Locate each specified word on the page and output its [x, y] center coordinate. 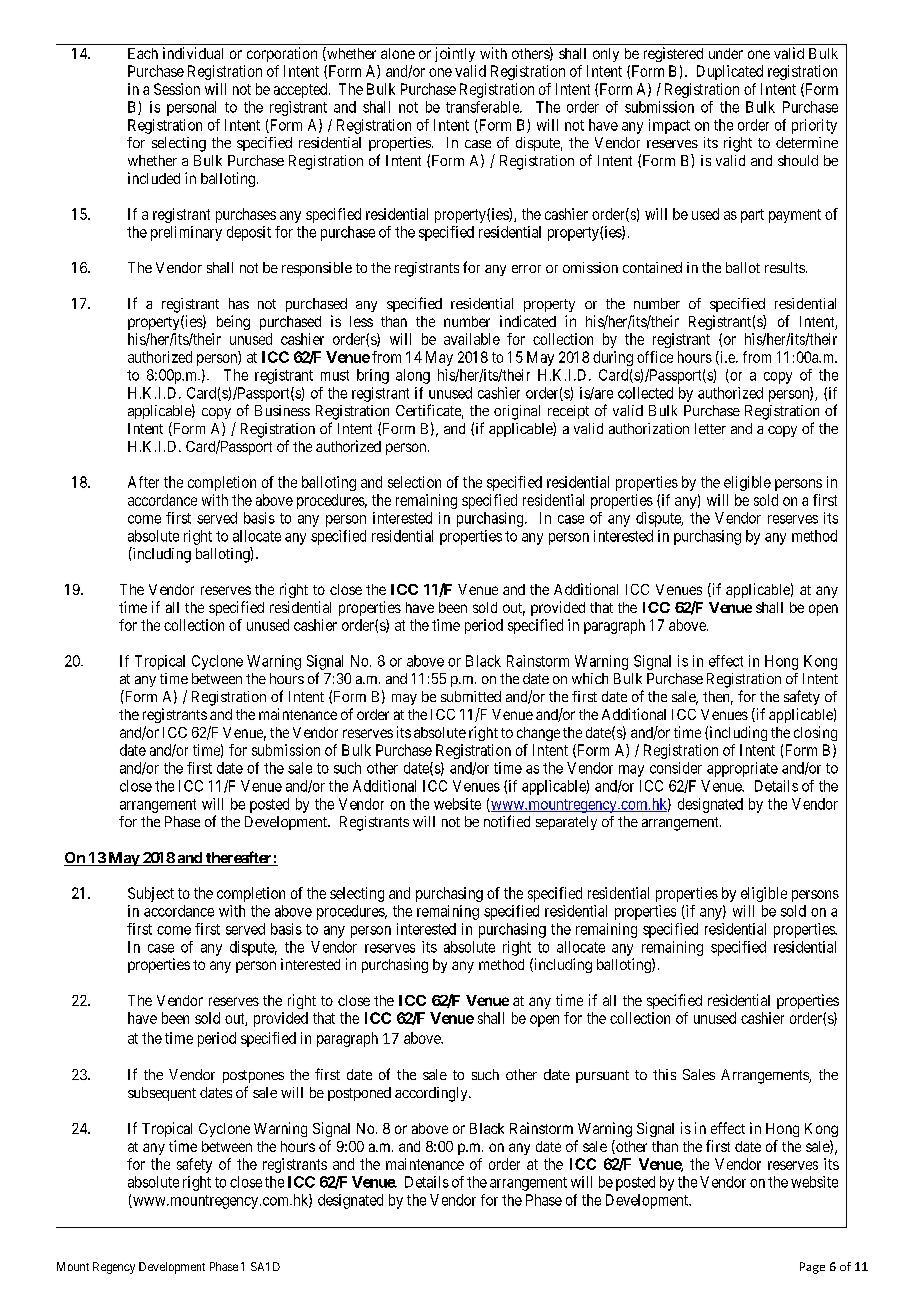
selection [414, 482]
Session [177, 89]
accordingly [432, 1094]
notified [507, 821]
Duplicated [730, 72]
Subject [151, 894]
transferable [483, 107]
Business [282, 410]
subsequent [162, 1094]
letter [710, 428]
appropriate [742, 769]
